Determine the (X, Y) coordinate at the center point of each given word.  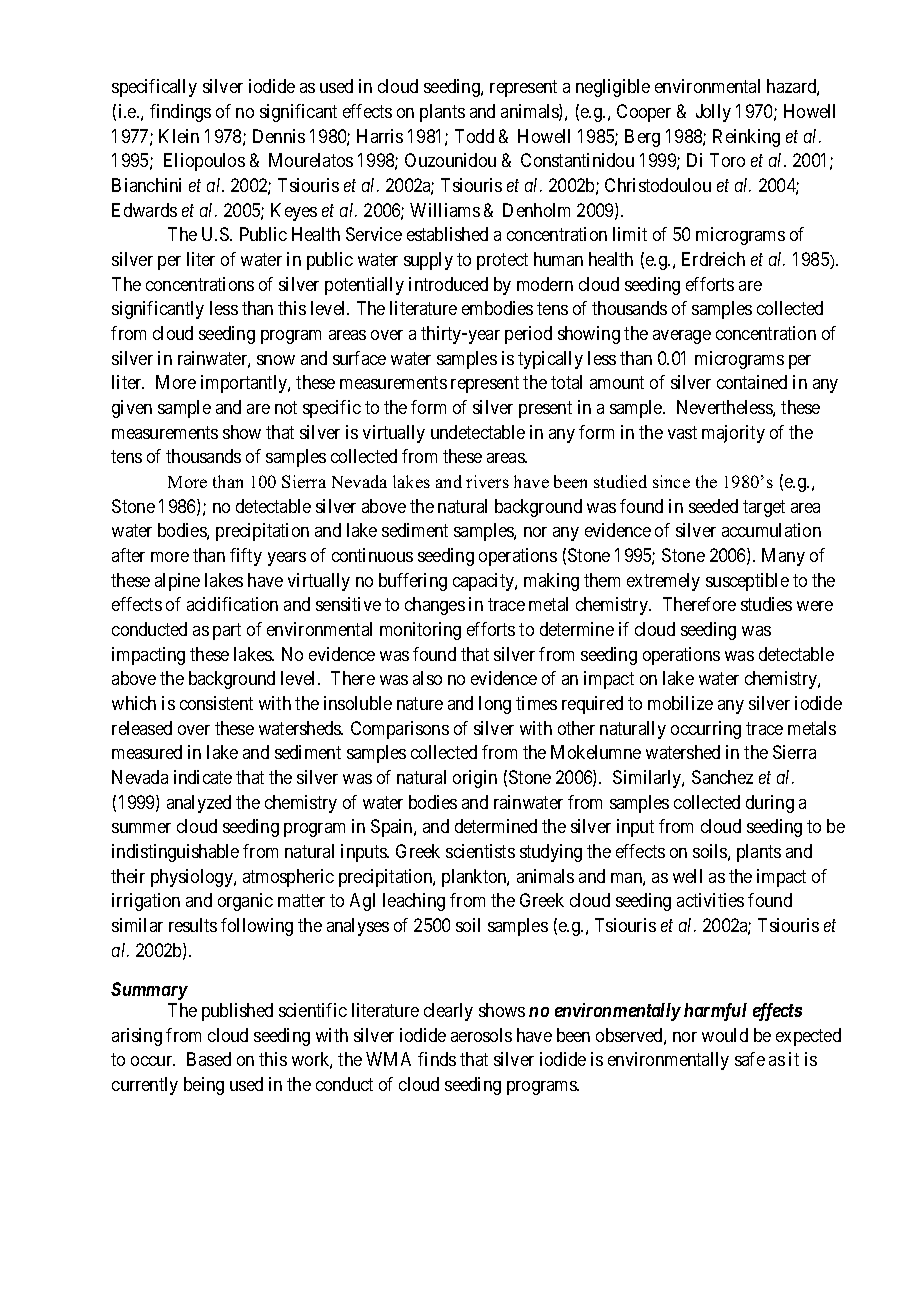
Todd (474, 136)
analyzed (199, 804)
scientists (480, 851)
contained (752, 382)
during (770, 804)
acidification (232, 604)
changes (435, 606)
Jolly (713, 113)
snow (276, 360)
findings (180, 113)
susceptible (747, 582)
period (528, 335)
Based (209, 1059)
